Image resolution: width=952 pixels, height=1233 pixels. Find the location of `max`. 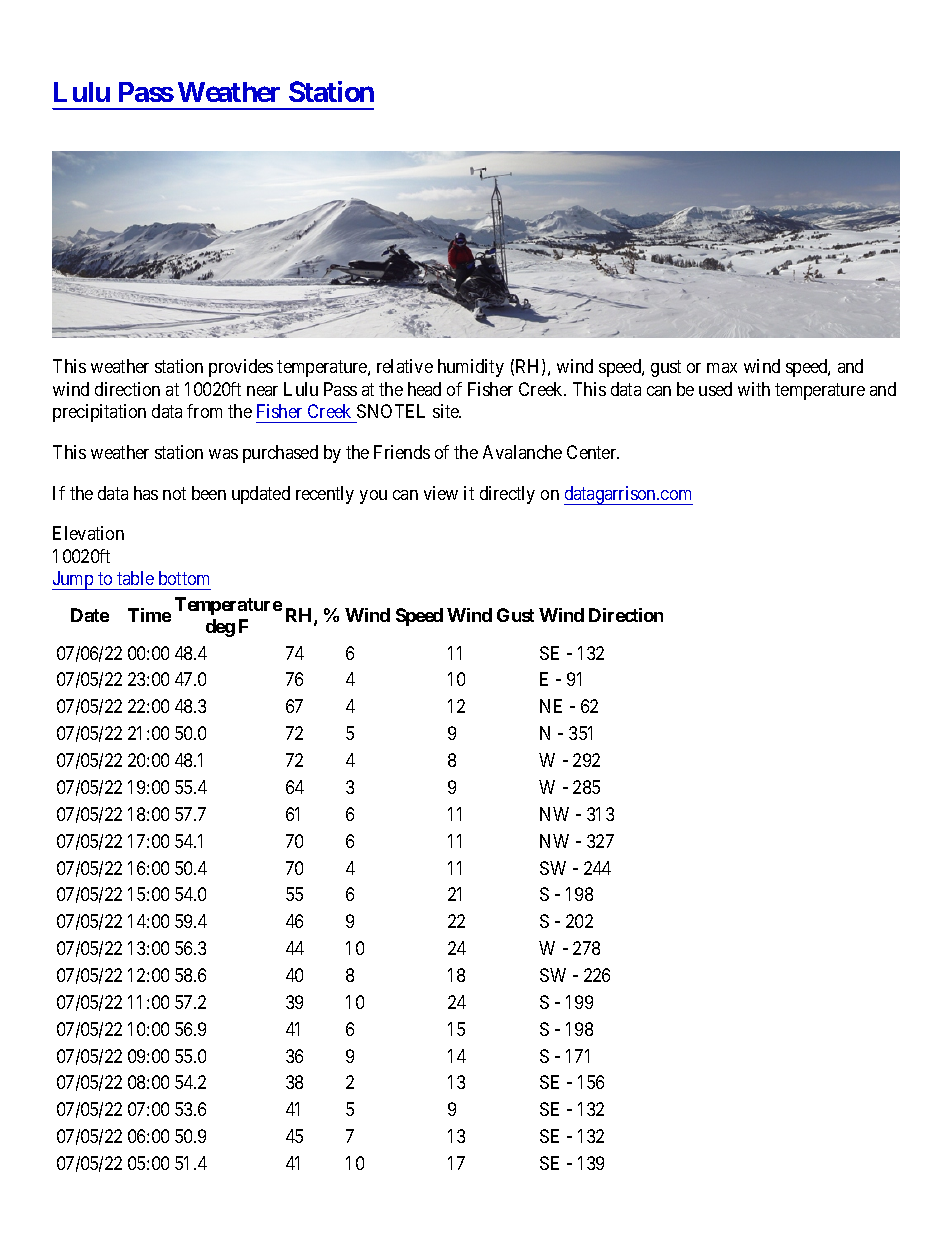

max is located at coordinates (722, 368).
